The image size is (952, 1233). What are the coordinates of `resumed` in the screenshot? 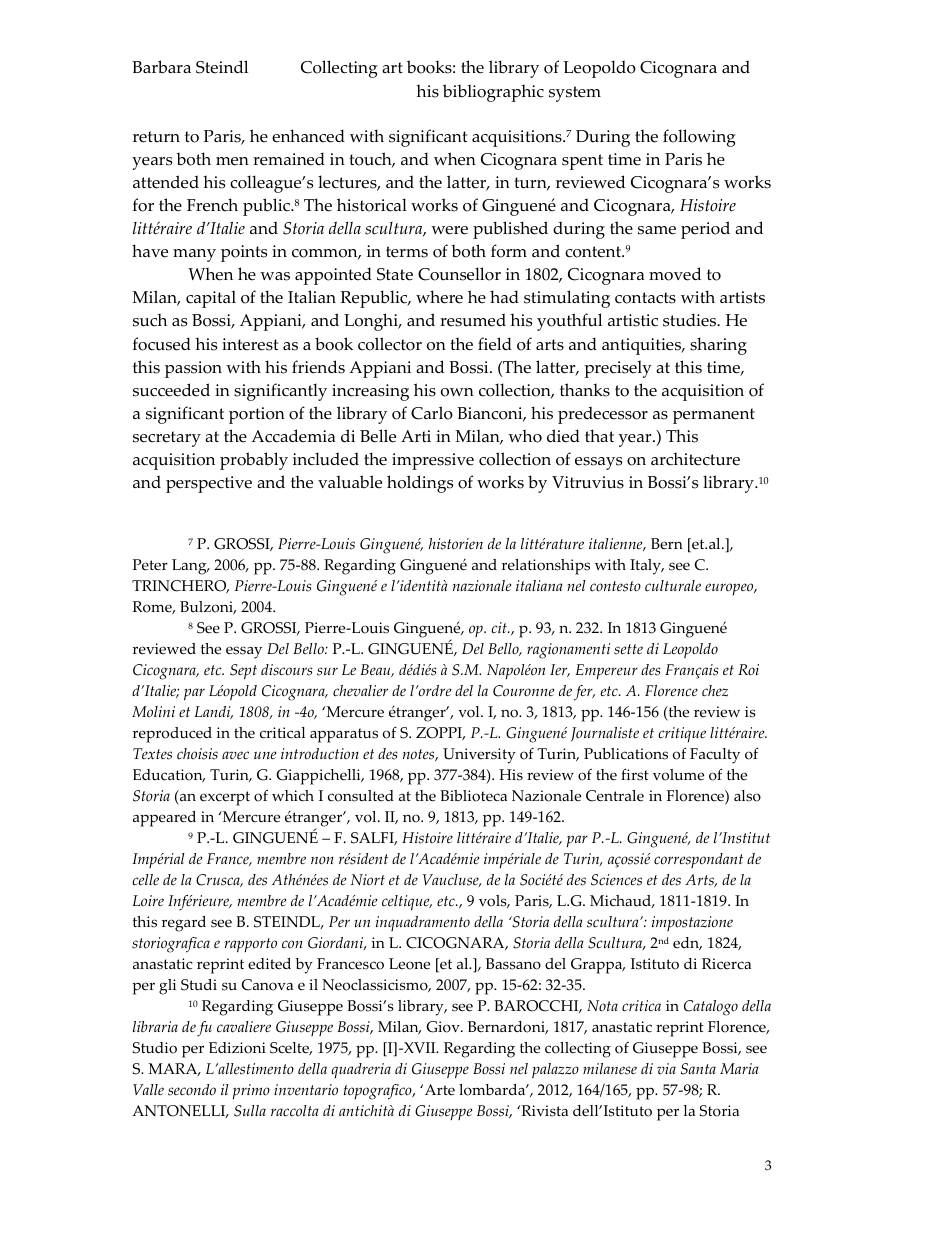 It's located at (473, 320).
